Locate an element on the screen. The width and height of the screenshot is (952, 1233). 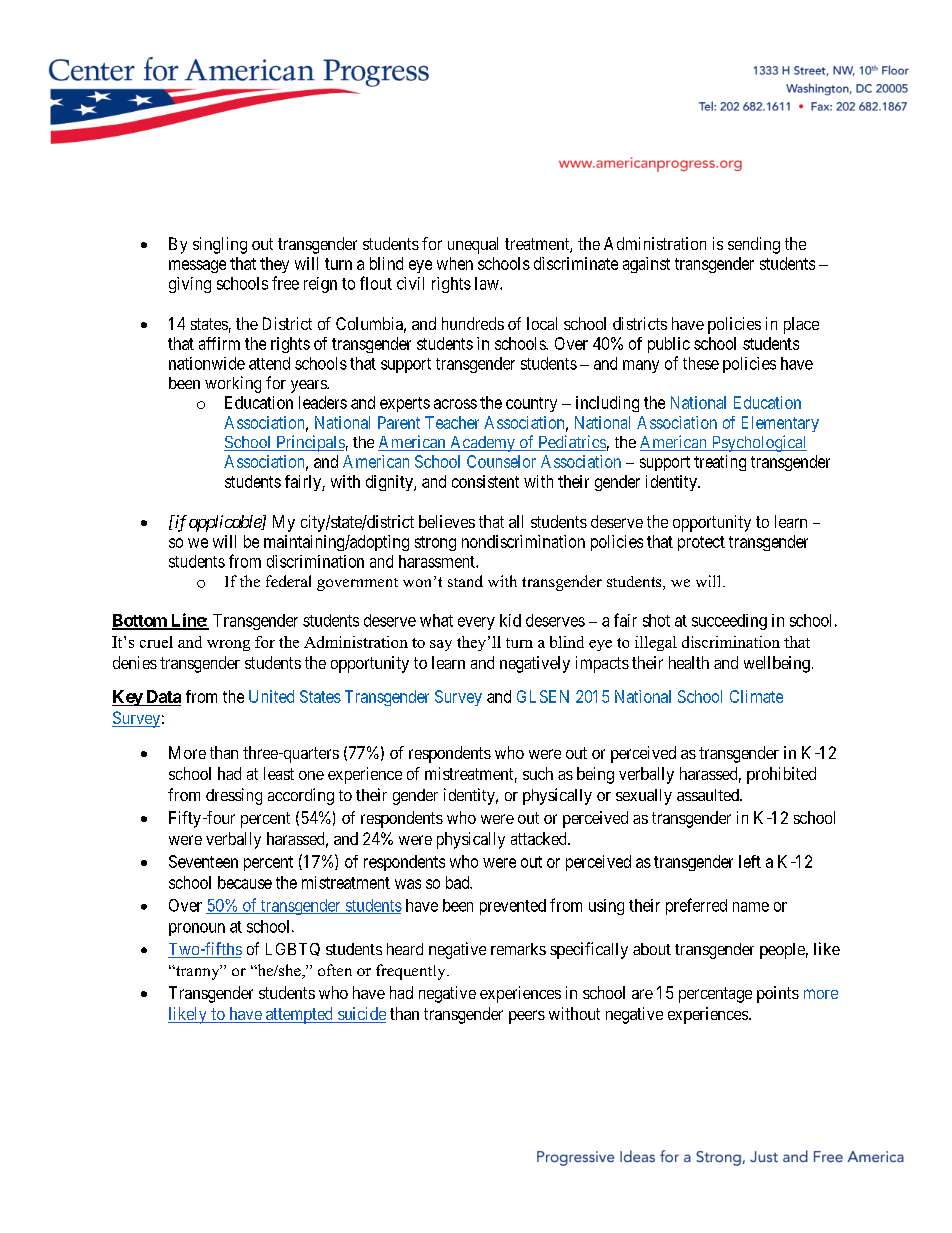
dressing is located at coordinates (234, 796).
